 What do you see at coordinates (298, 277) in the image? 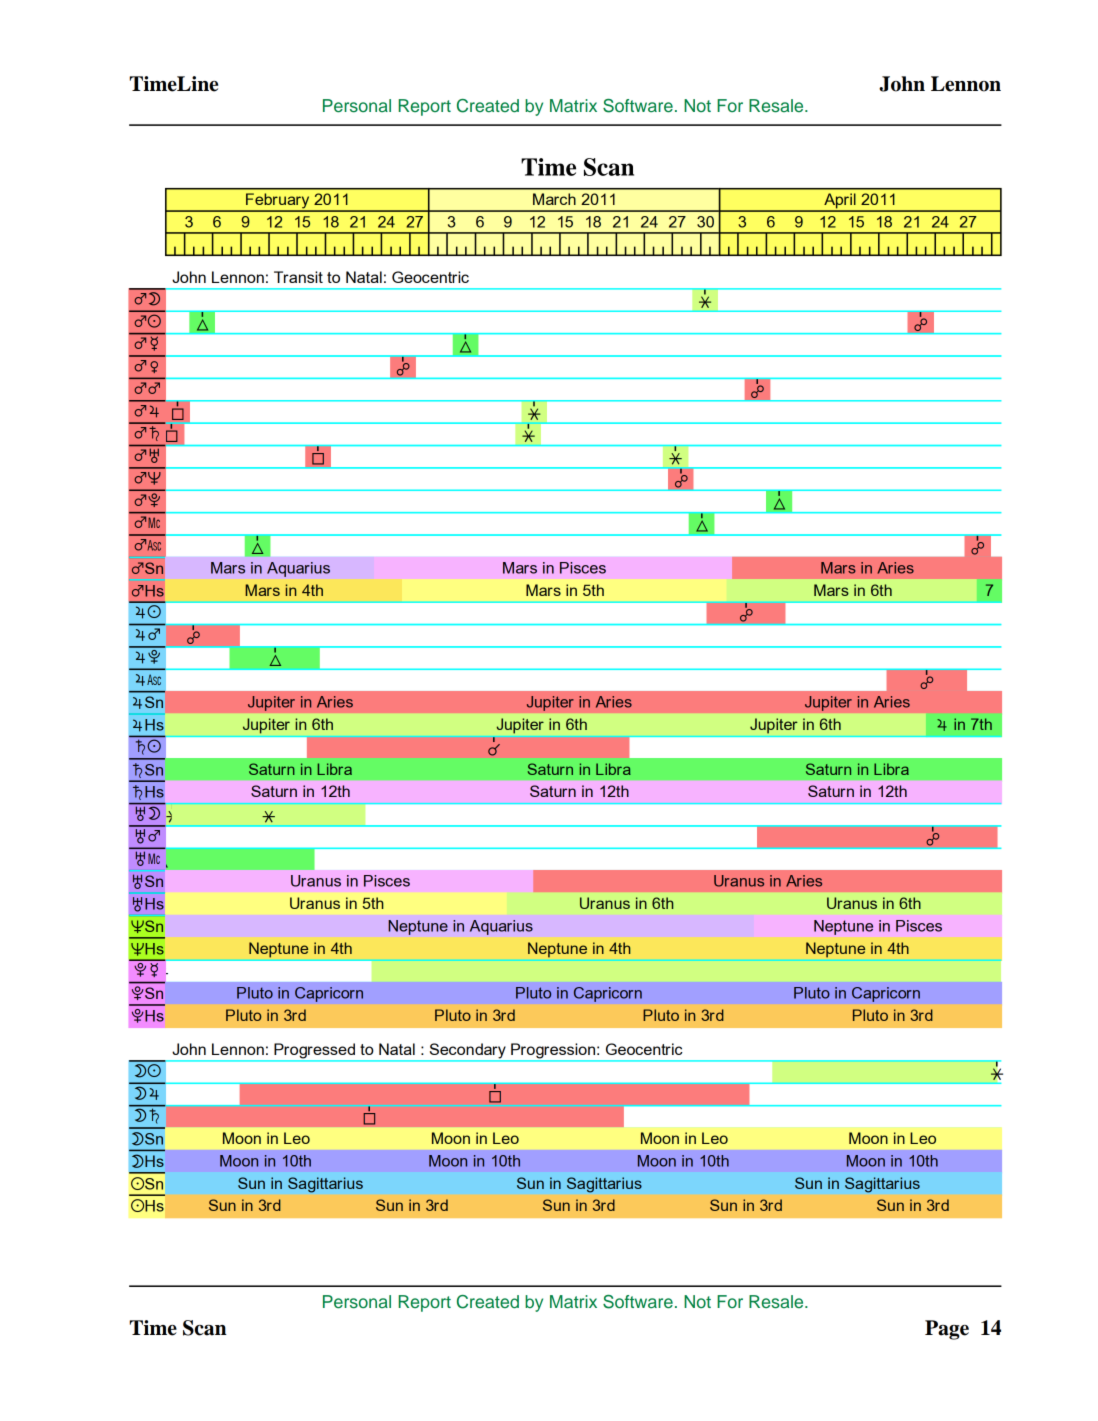
I see `Transit` at bounding box center [298, 277].
